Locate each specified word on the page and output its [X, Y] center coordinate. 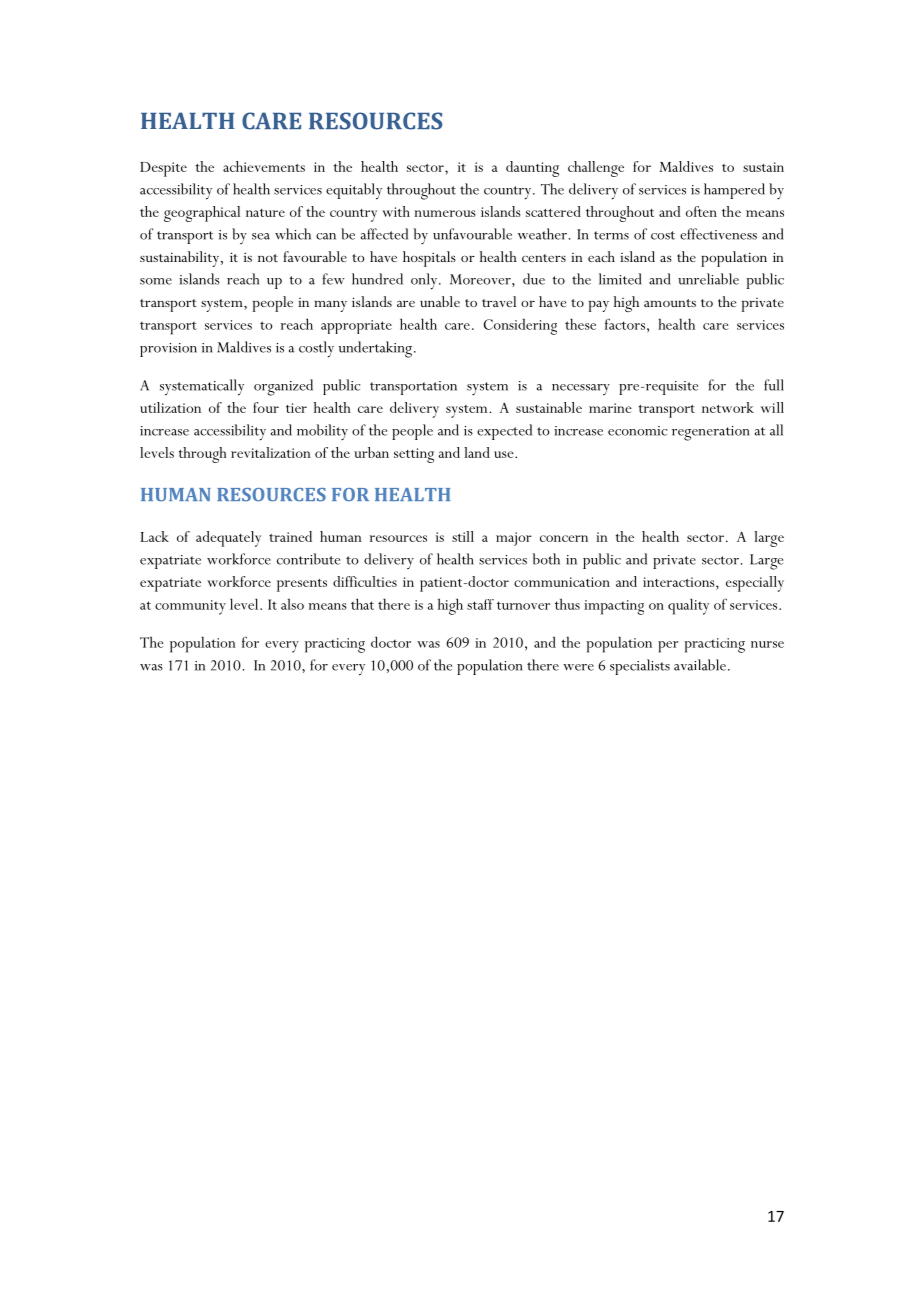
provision [168, 350]
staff [480, 604]
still [463, 536]
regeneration [711, 433]
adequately [228, 539]
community [190, 607]
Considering [520, 326]
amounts [670, 303]
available [700, 665]
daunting [532, 169]
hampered [734, 191]
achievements [264, 166]
